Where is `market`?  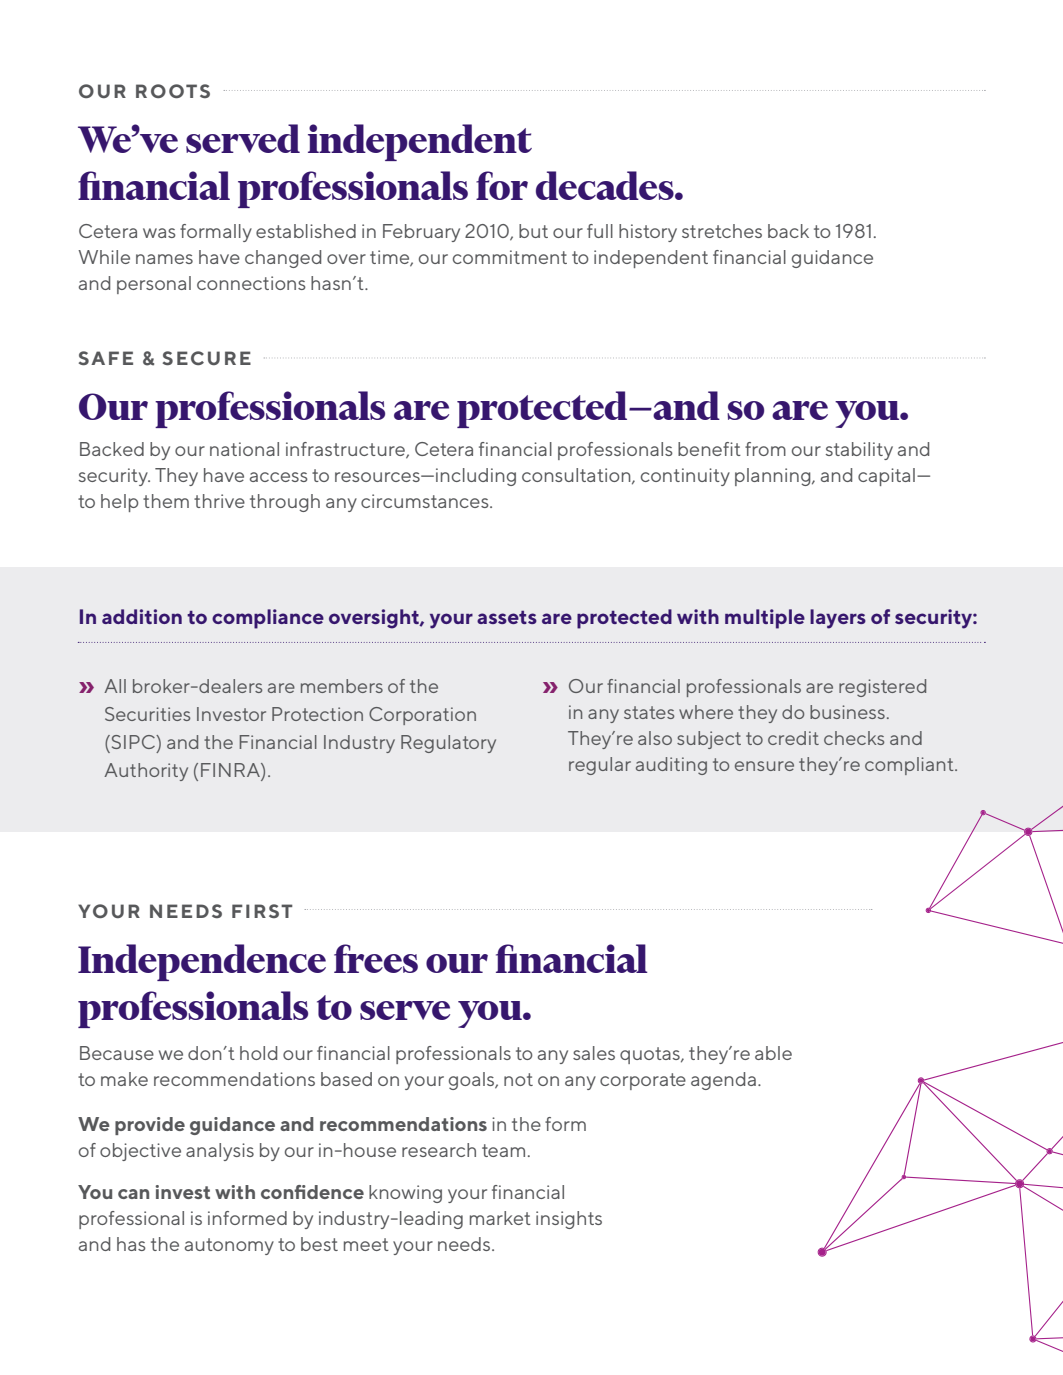
market is located at coordinates (500, 1218).
